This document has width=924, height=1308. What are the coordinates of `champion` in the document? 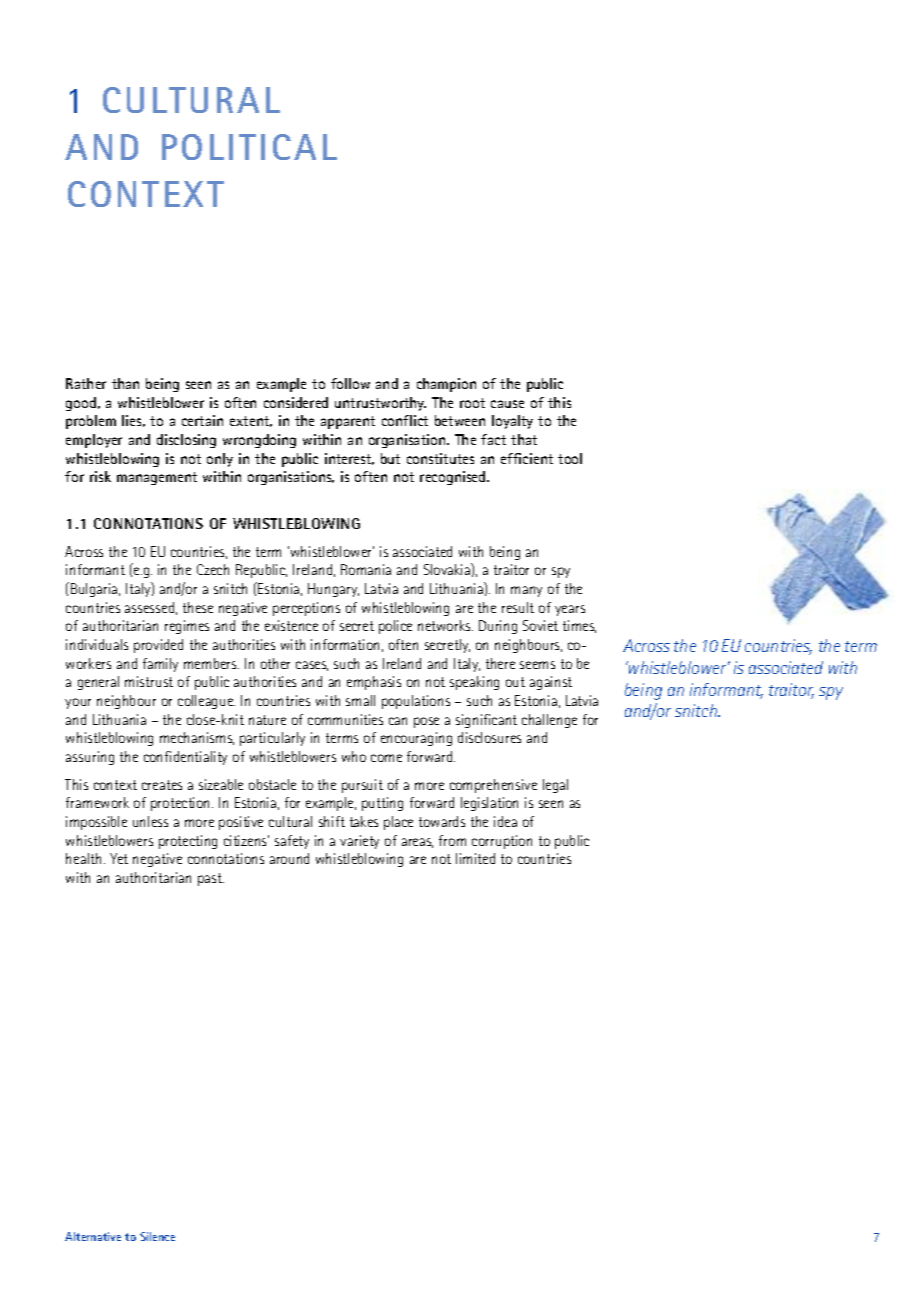 It's located at (446, 385).
